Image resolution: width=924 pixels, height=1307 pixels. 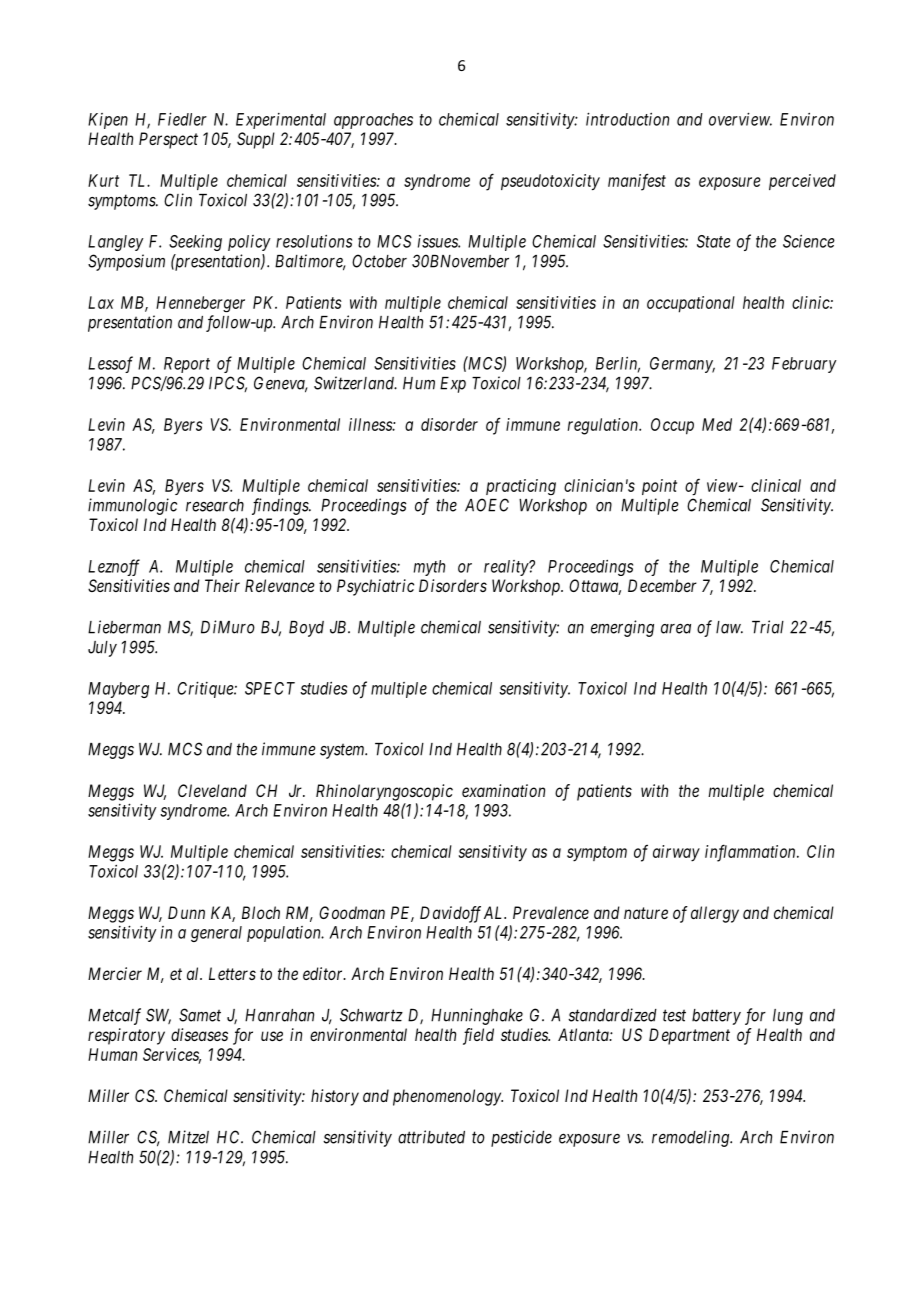 I want to click on approaches, so click(x=373, y=121).
